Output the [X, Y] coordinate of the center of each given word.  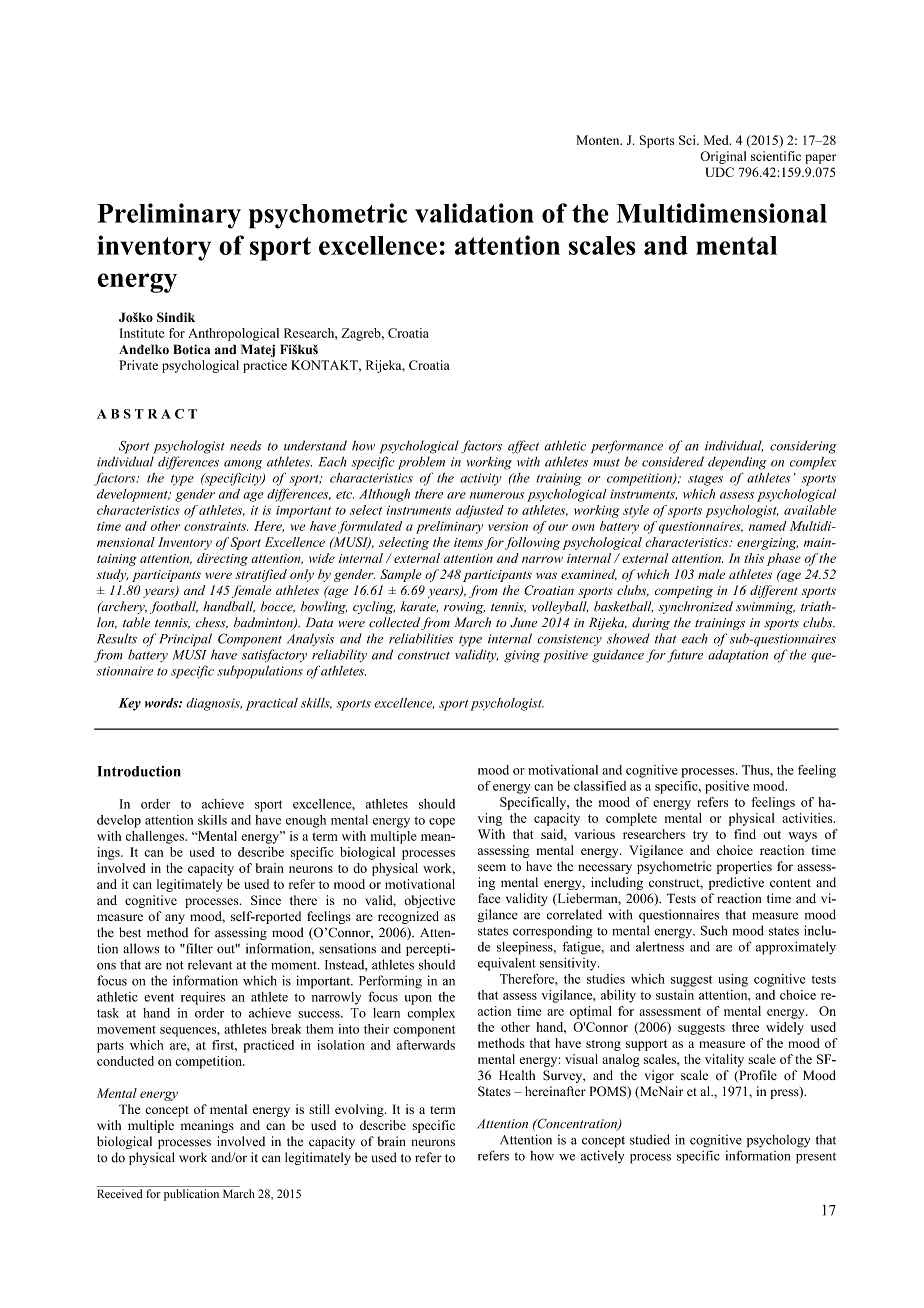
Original [723, 157]
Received [119, 1194]
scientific [776, 156]
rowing [464, 608]
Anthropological [233, 334]
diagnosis [214, 704]
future [685, 656]
